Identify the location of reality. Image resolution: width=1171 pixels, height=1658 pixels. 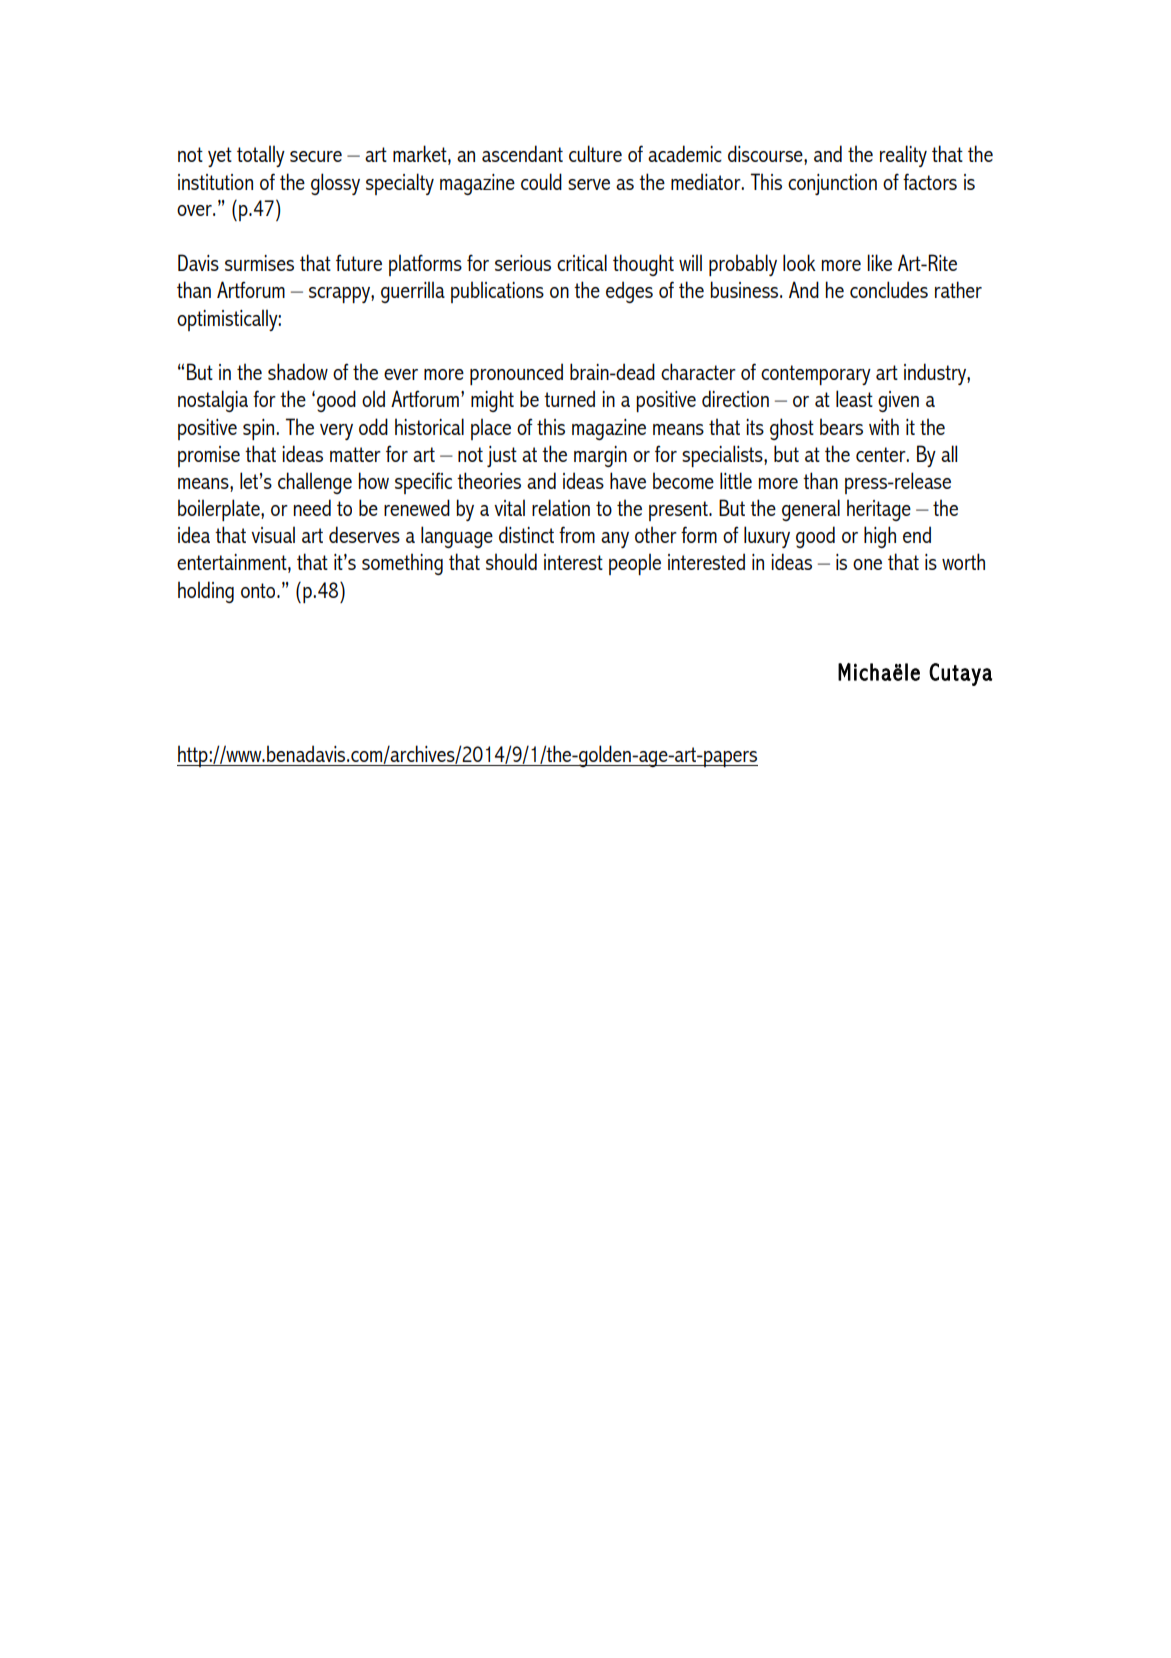
(903, 156).
